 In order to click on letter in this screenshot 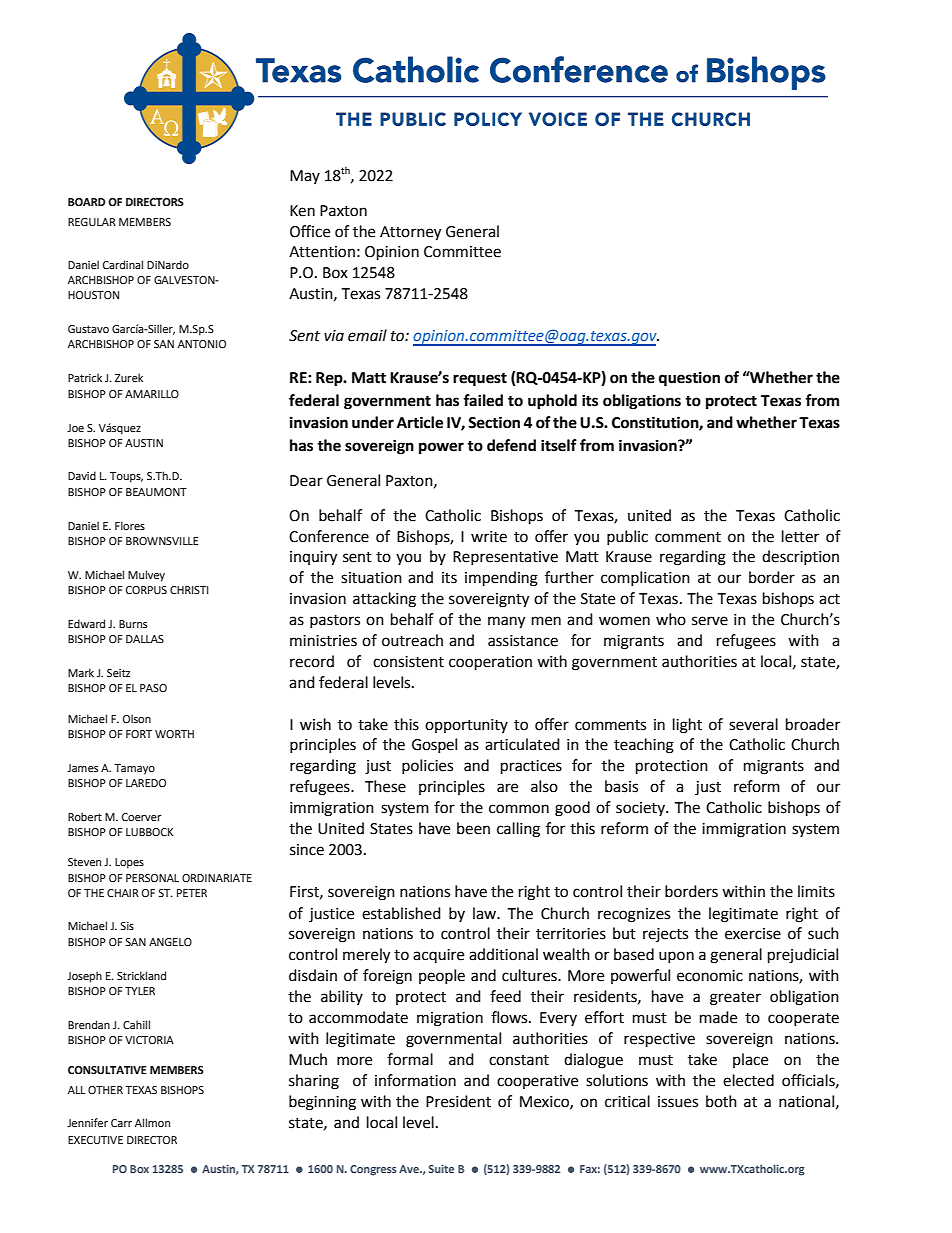, I will do `click(800, 536)`.
